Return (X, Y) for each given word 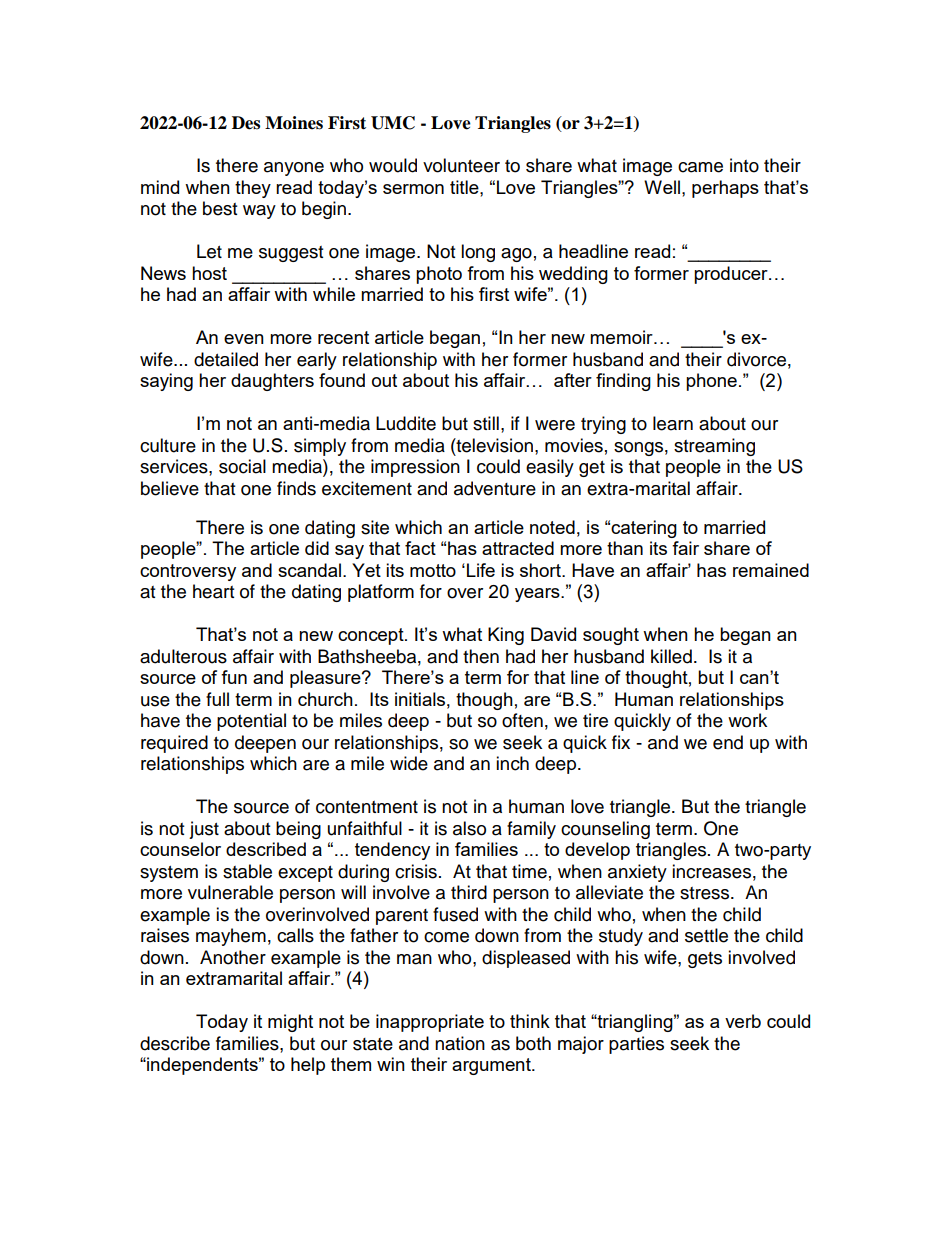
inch (512, 763)
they (253, 189)
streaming (714, 447)
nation (460, 1043)
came (700, 167)
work (747, 720)
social (242, 466)
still (486, 423)
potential (251, 722)
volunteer (461, 165)
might (290, 1023)
